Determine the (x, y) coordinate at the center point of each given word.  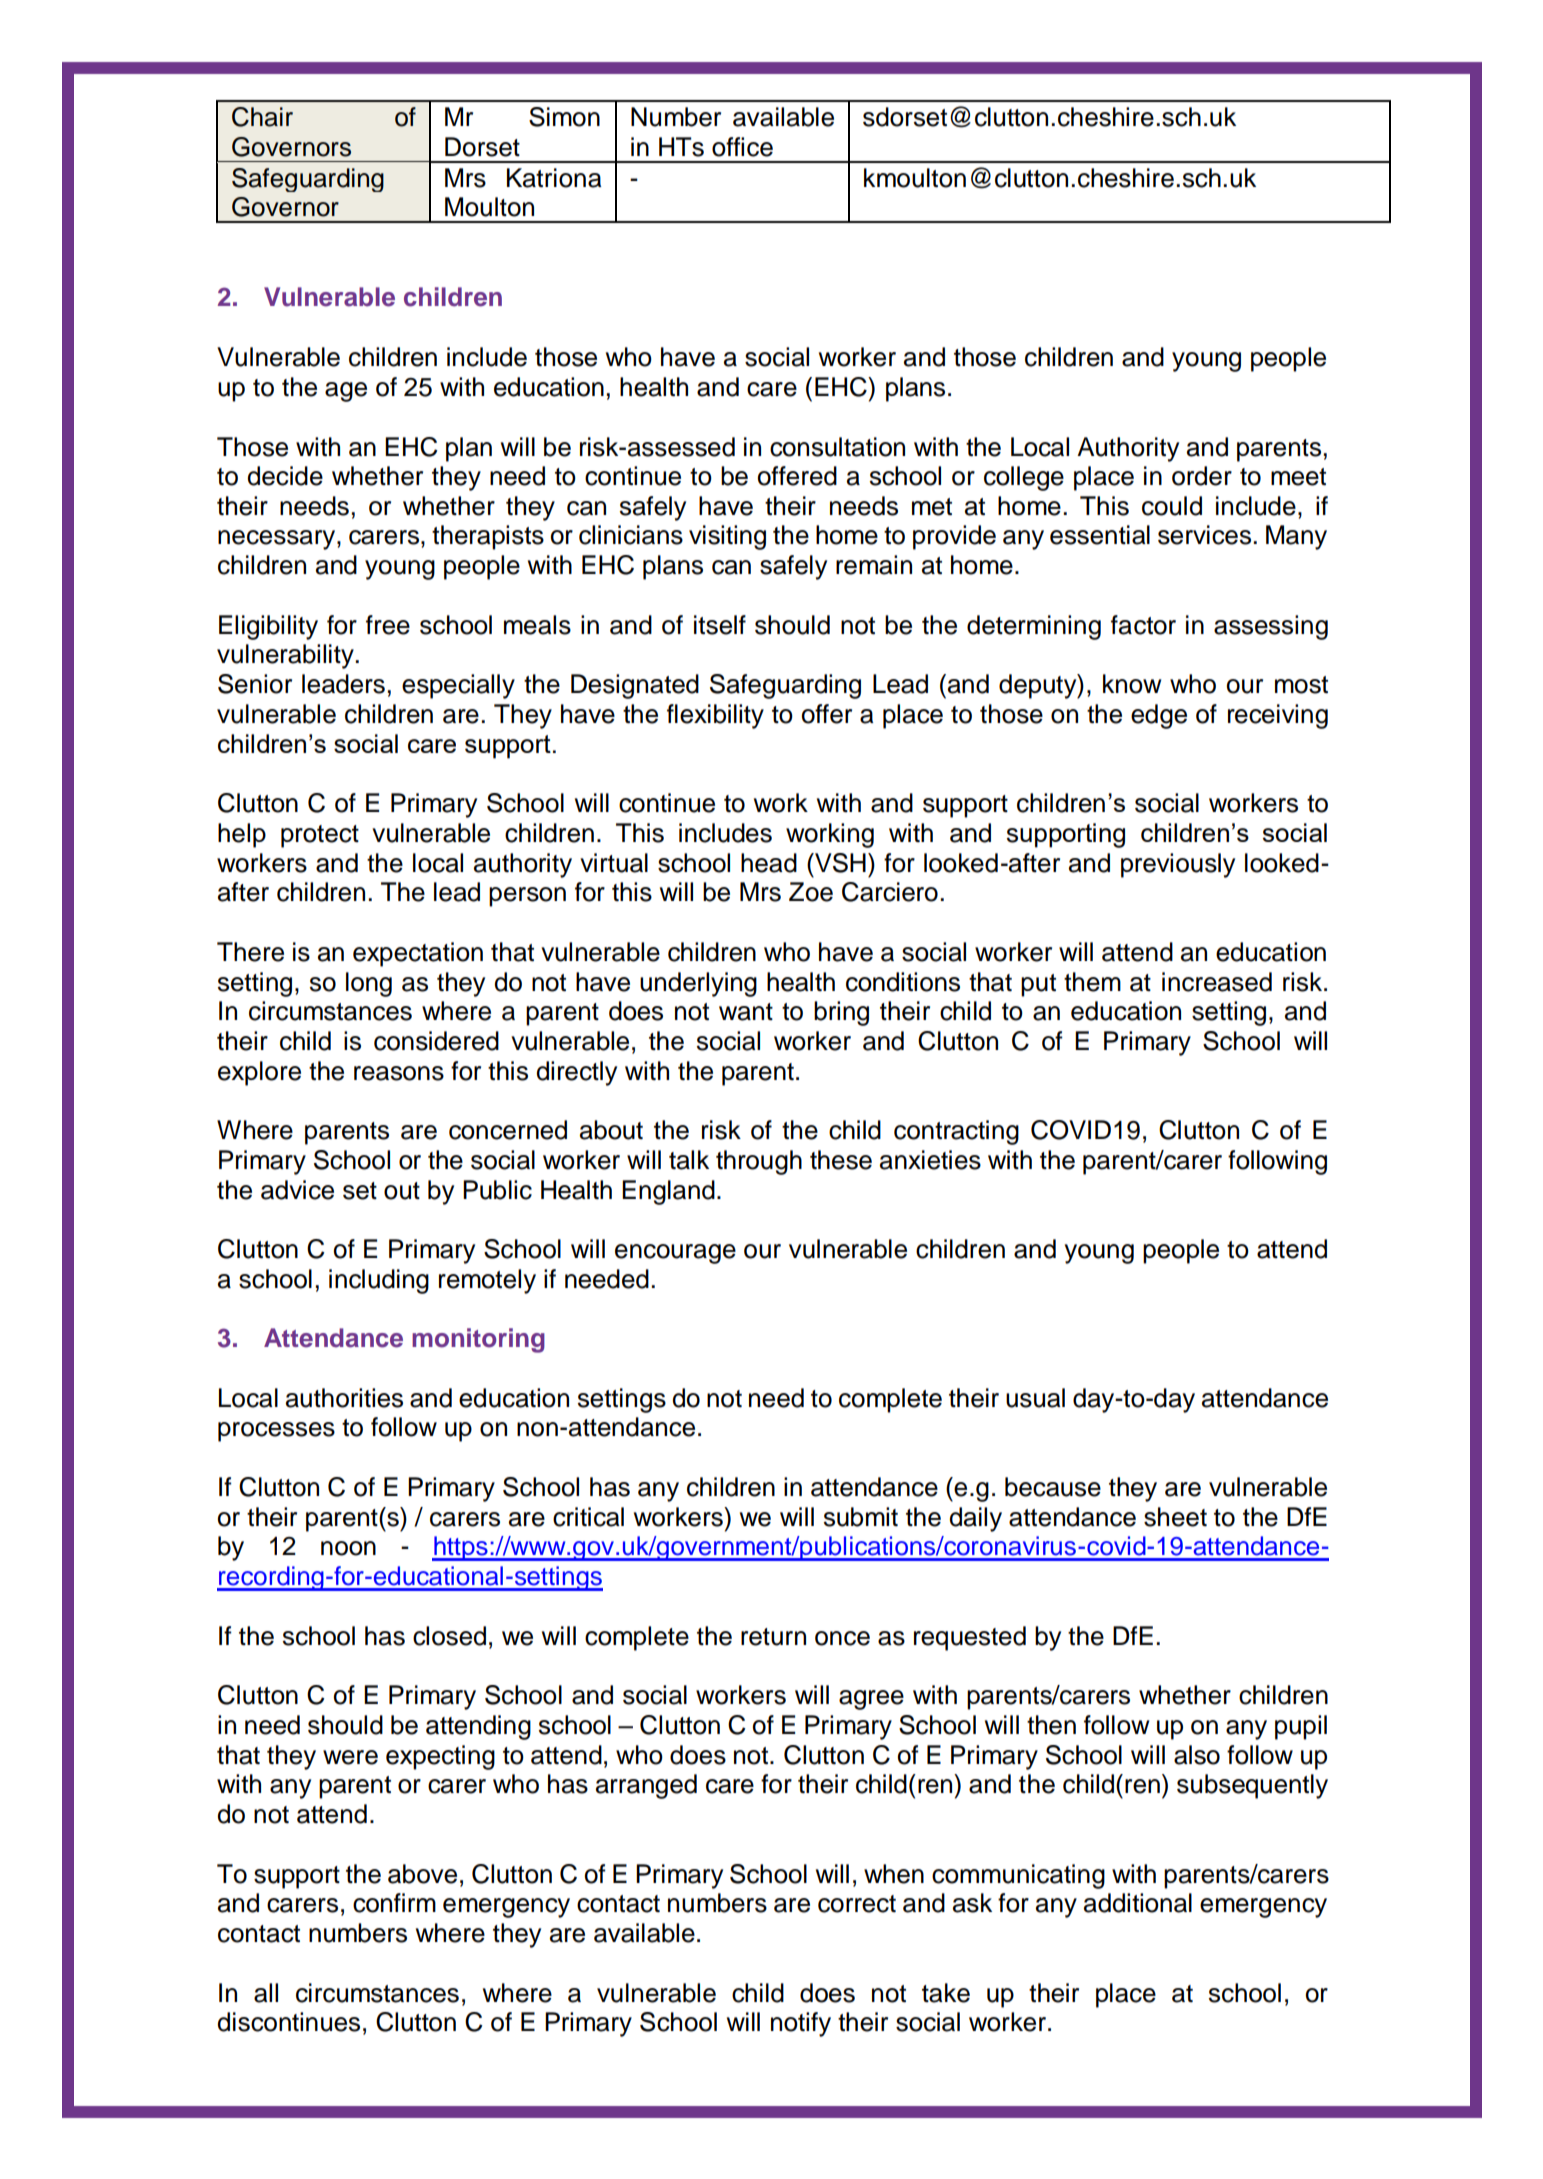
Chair (262, 117)
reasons (399, 1073)
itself (720, 625)
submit (861, 1517)
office (742, 147)
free (388, 625)
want (746, 1012)
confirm (394, 1903)
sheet (1175, 1517)
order (1202, 476)
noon (348, 1548)
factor (1143, 625)
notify (801, 2024)
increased (1217, 982)
